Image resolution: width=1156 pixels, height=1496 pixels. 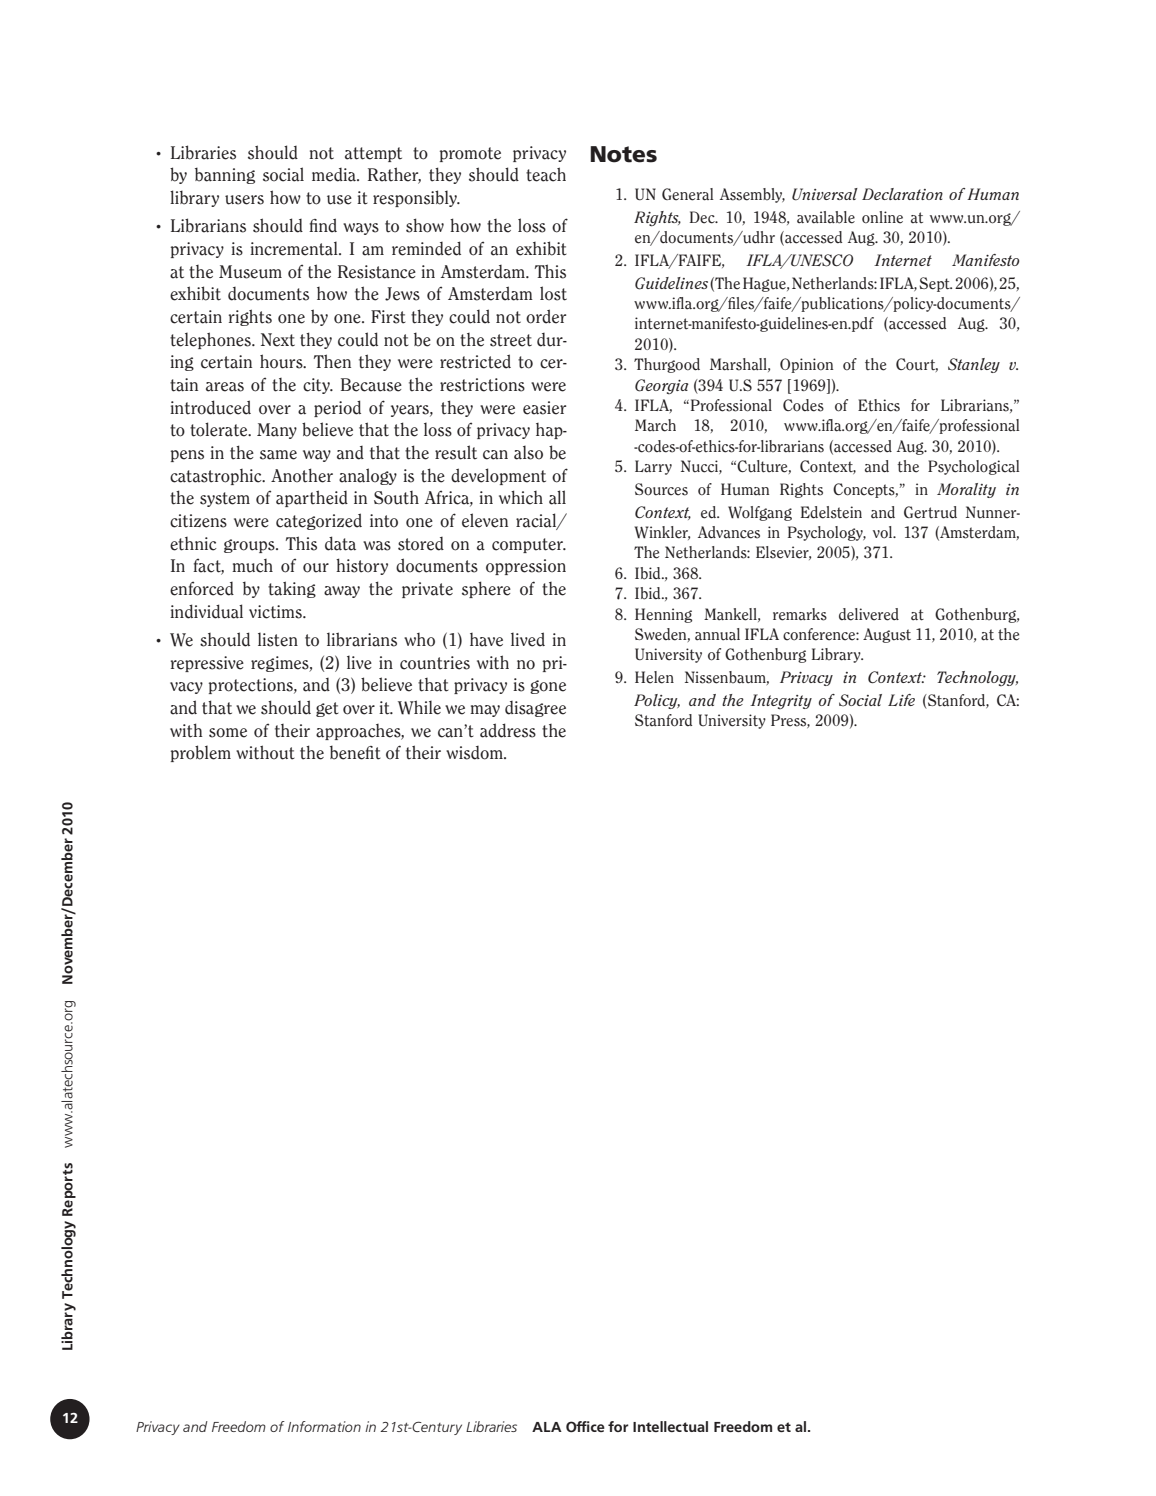 What do you see at coordinates (902, 194) in the screenshot?
I see `Declaration` at bounding box center [902, 194].
